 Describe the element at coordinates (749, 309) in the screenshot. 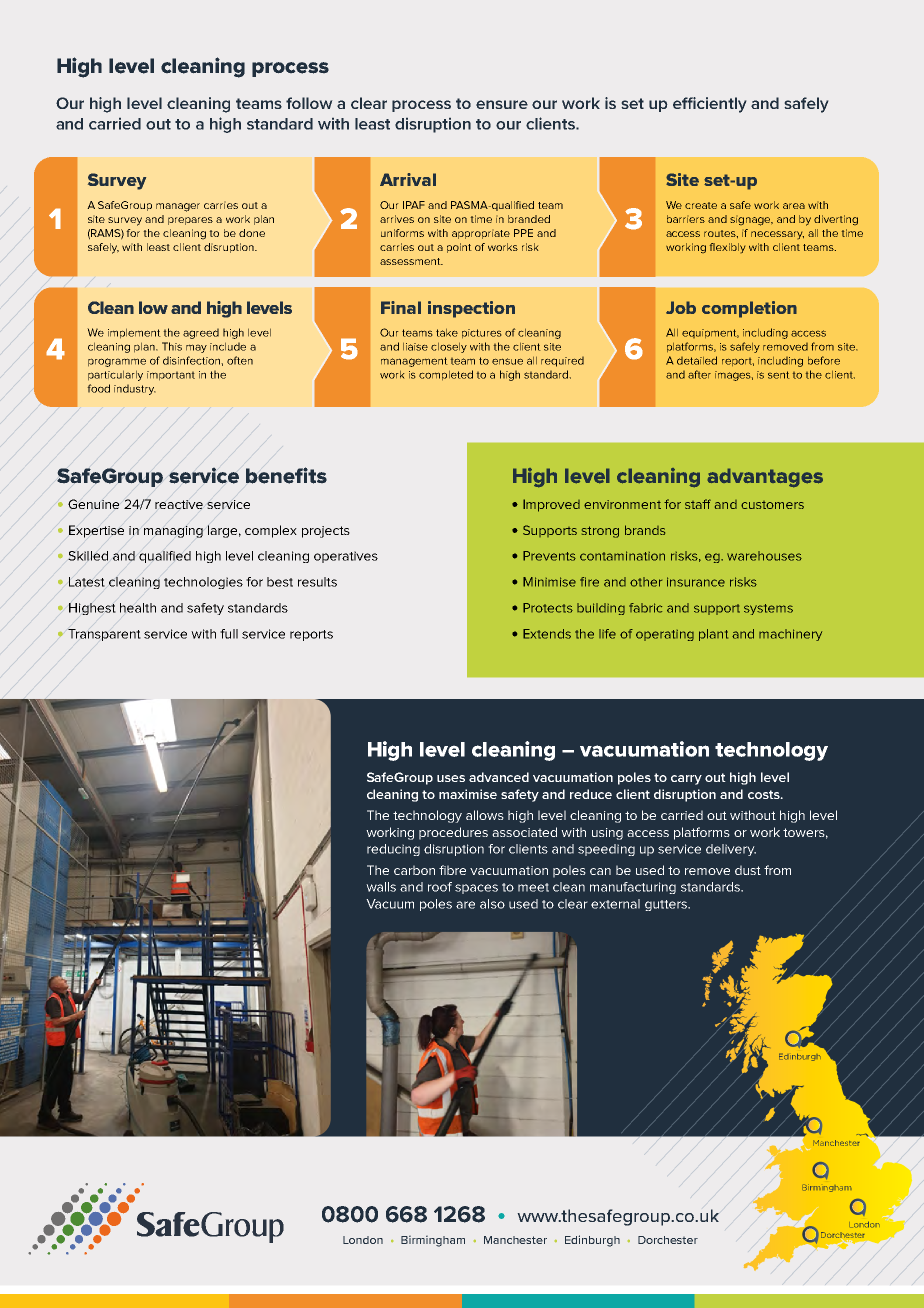

I see `completion` at that location.
